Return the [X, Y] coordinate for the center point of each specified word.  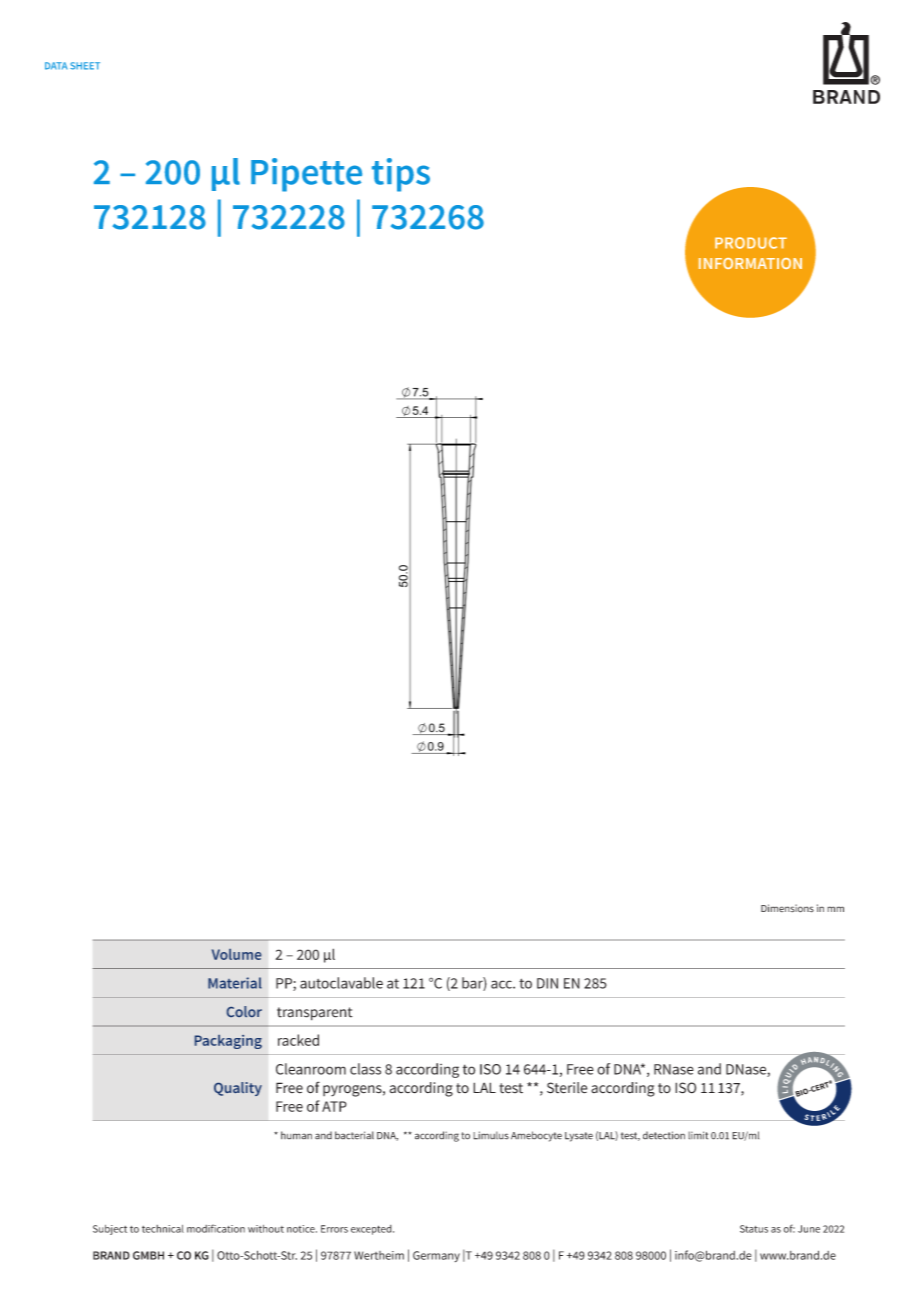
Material [235, 983]
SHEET [85, 66]
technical [163, 1229]
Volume [236, 954]
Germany [436, 1256]
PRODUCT [751, 243]
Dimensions [787, 908]
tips [401, 175]
